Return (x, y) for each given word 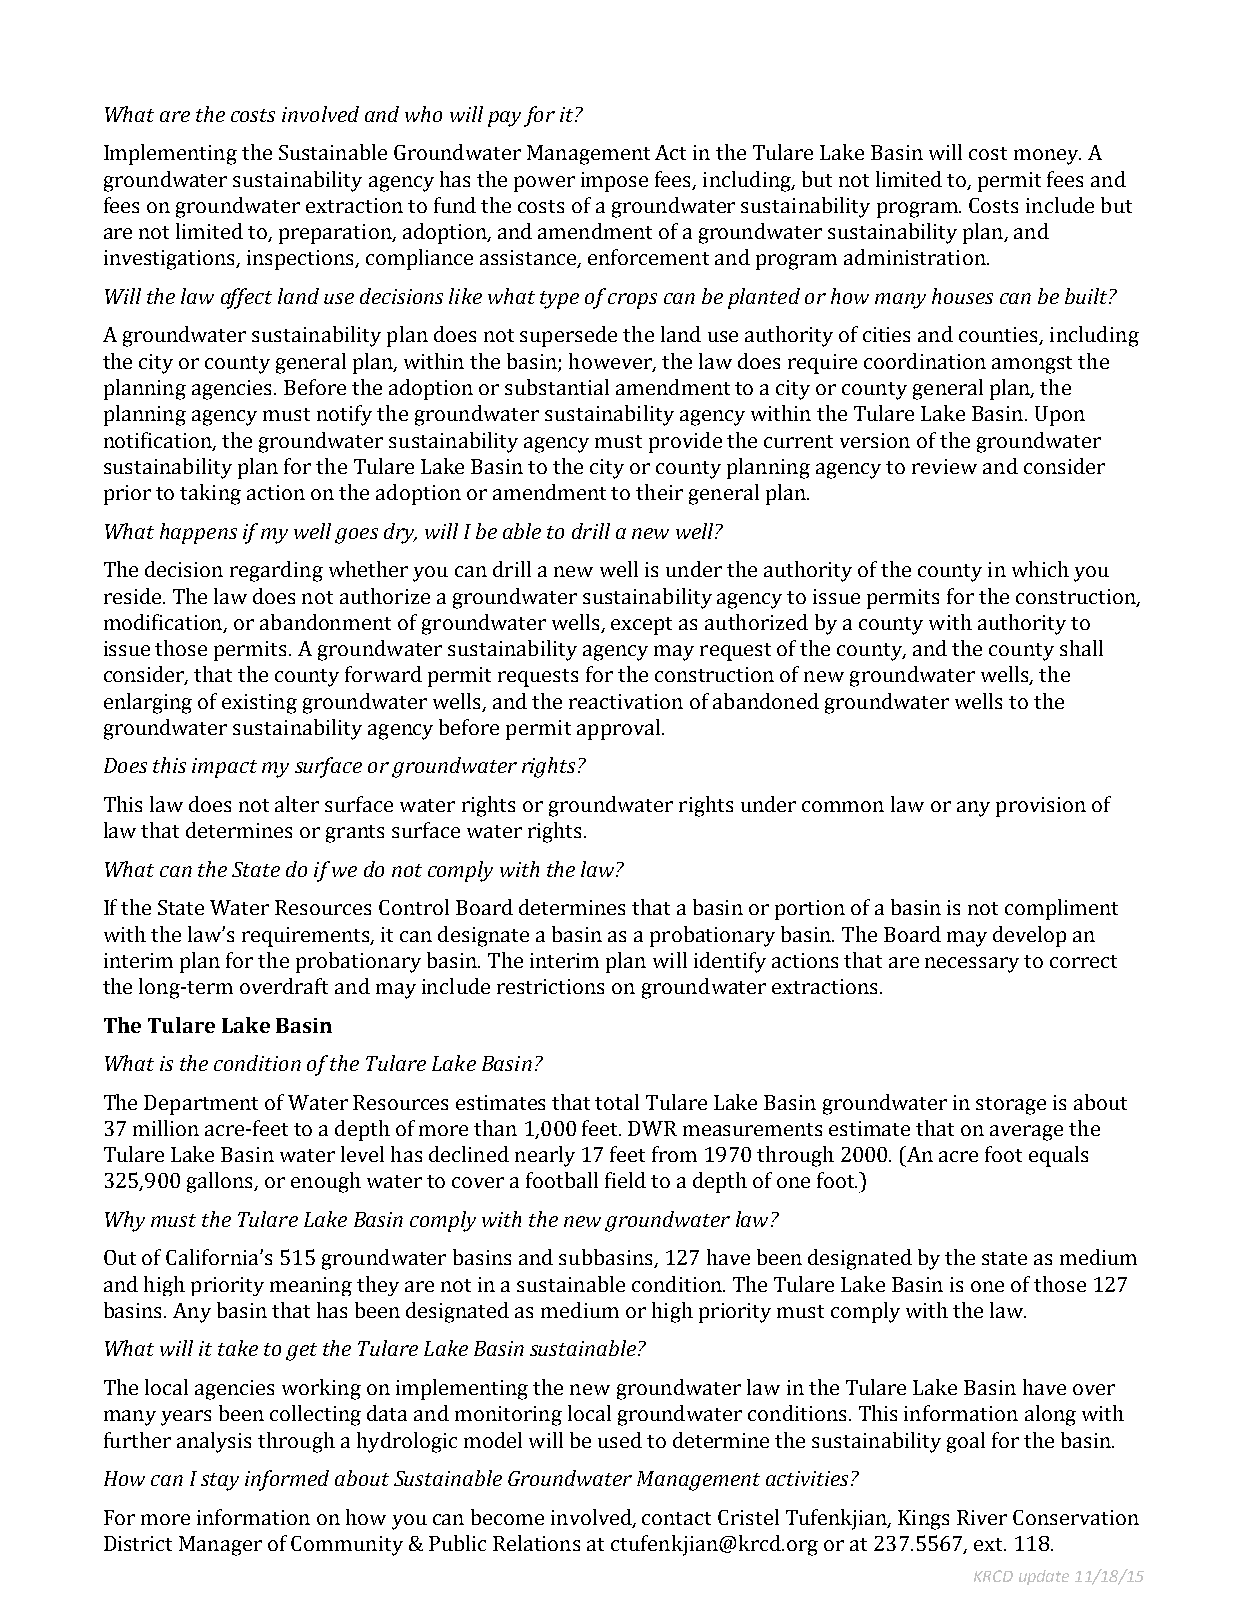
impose (614, 182)
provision (1041, 807)
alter (297, 804)
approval (620, 729)
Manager (220, 1546)
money (1047, 157)
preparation (336, 234)
